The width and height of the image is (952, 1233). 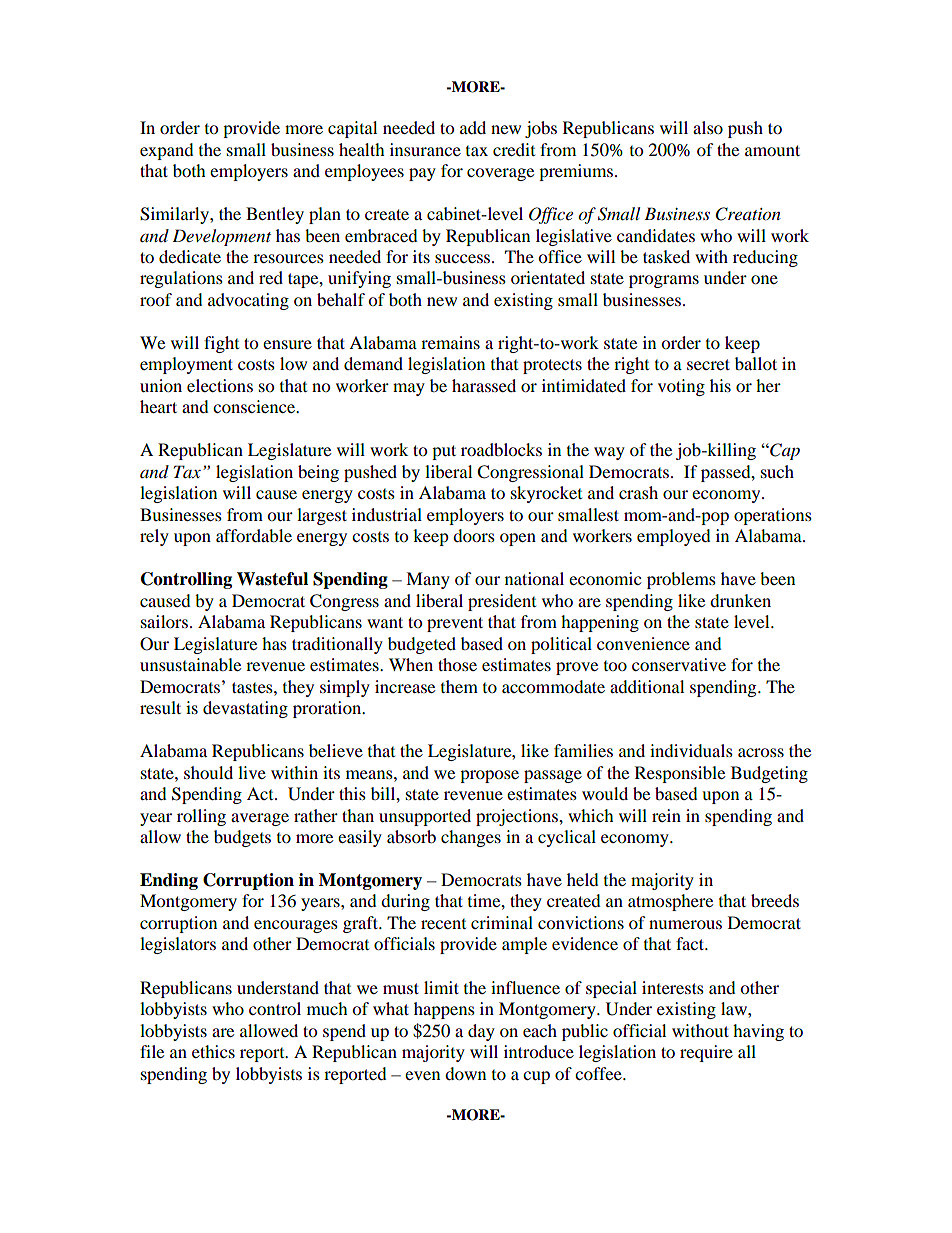 I want to click on expand, so click(x=167, y=151).
